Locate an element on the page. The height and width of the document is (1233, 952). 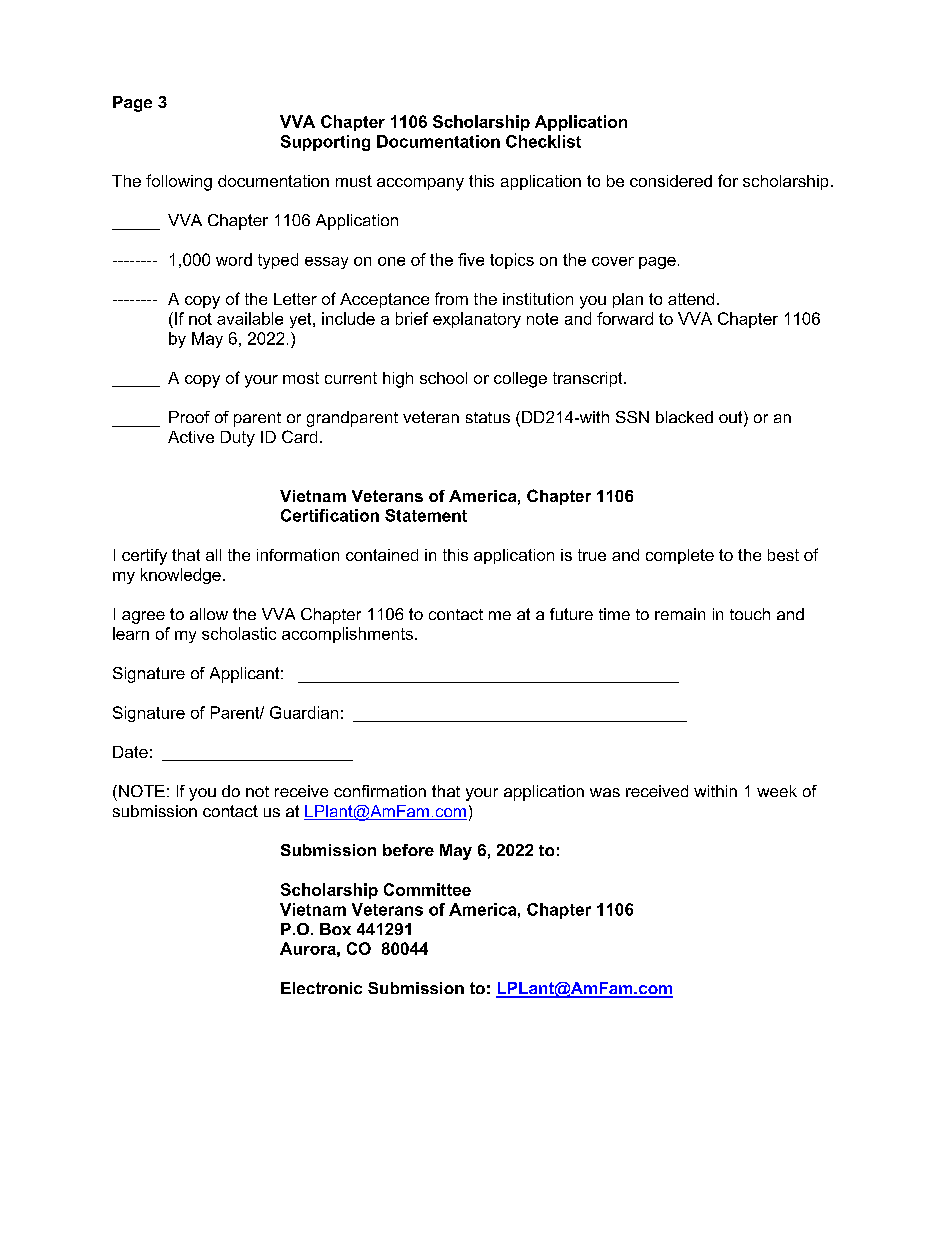
considered is located at coordinates (671, 181).
